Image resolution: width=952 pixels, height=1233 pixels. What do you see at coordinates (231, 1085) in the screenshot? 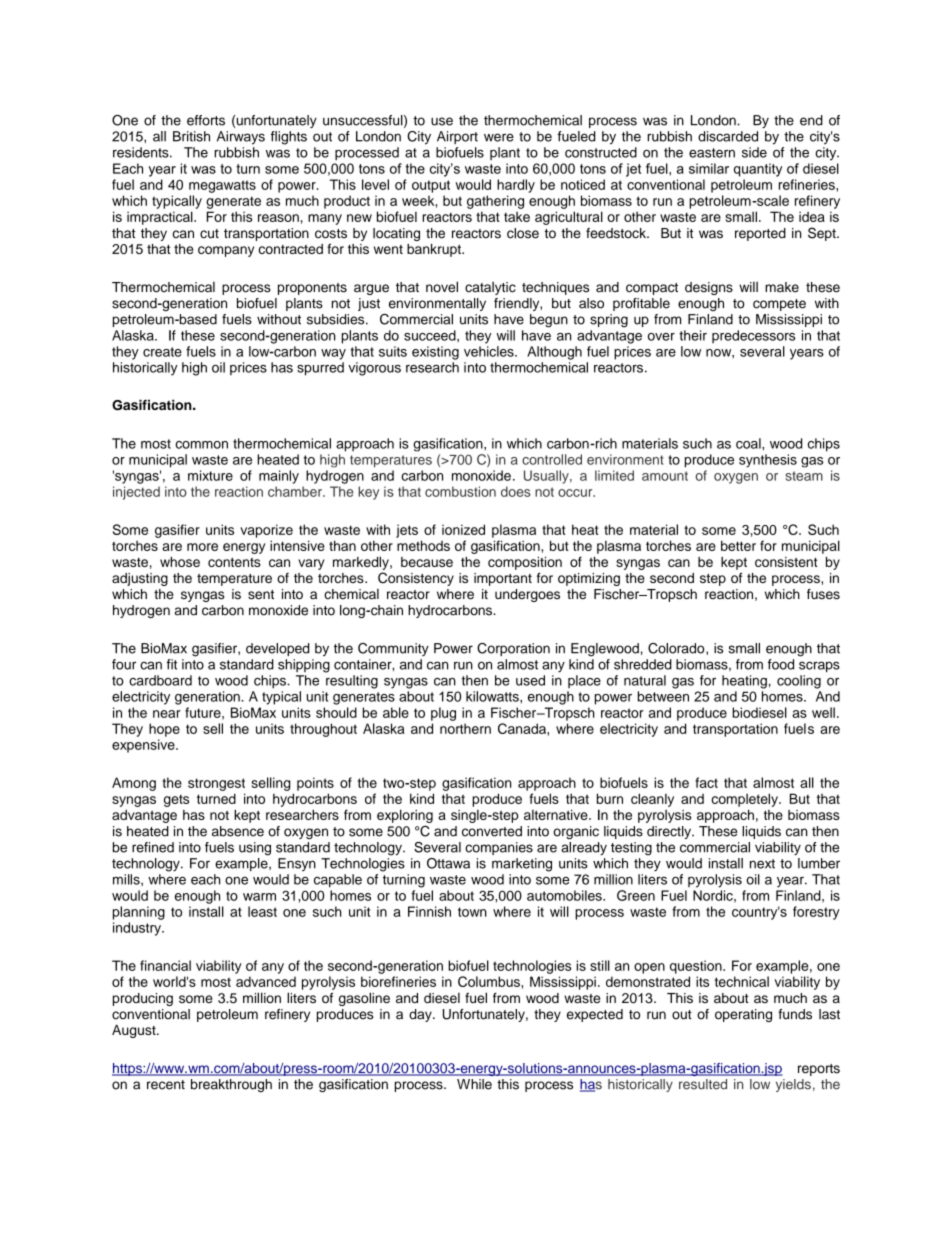
I see `breakthrough` at bounding box center [231, 1085].
